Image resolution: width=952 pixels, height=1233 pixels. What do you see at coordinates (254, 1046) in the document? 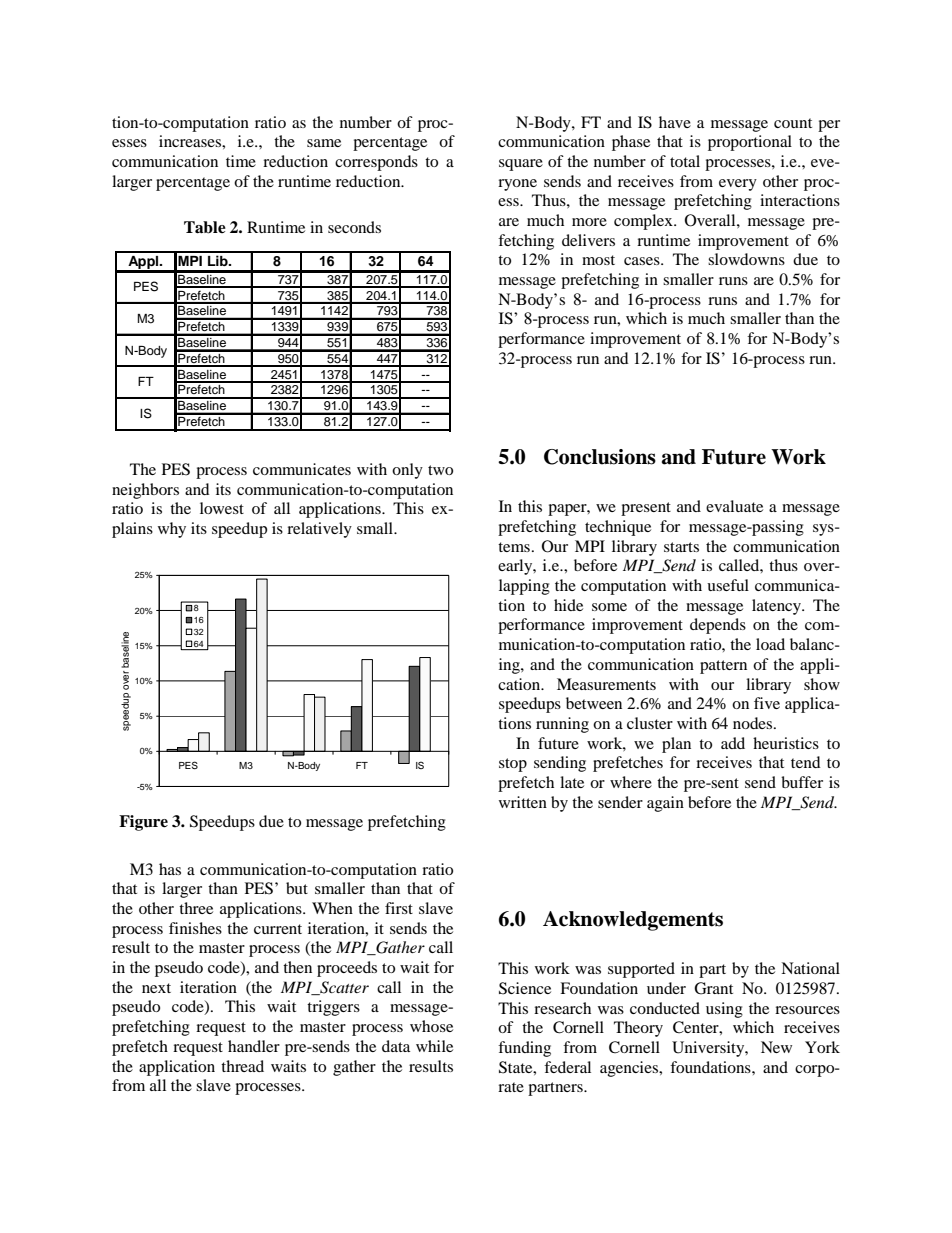
I see `handler` at bounding box center [254, 1046].
